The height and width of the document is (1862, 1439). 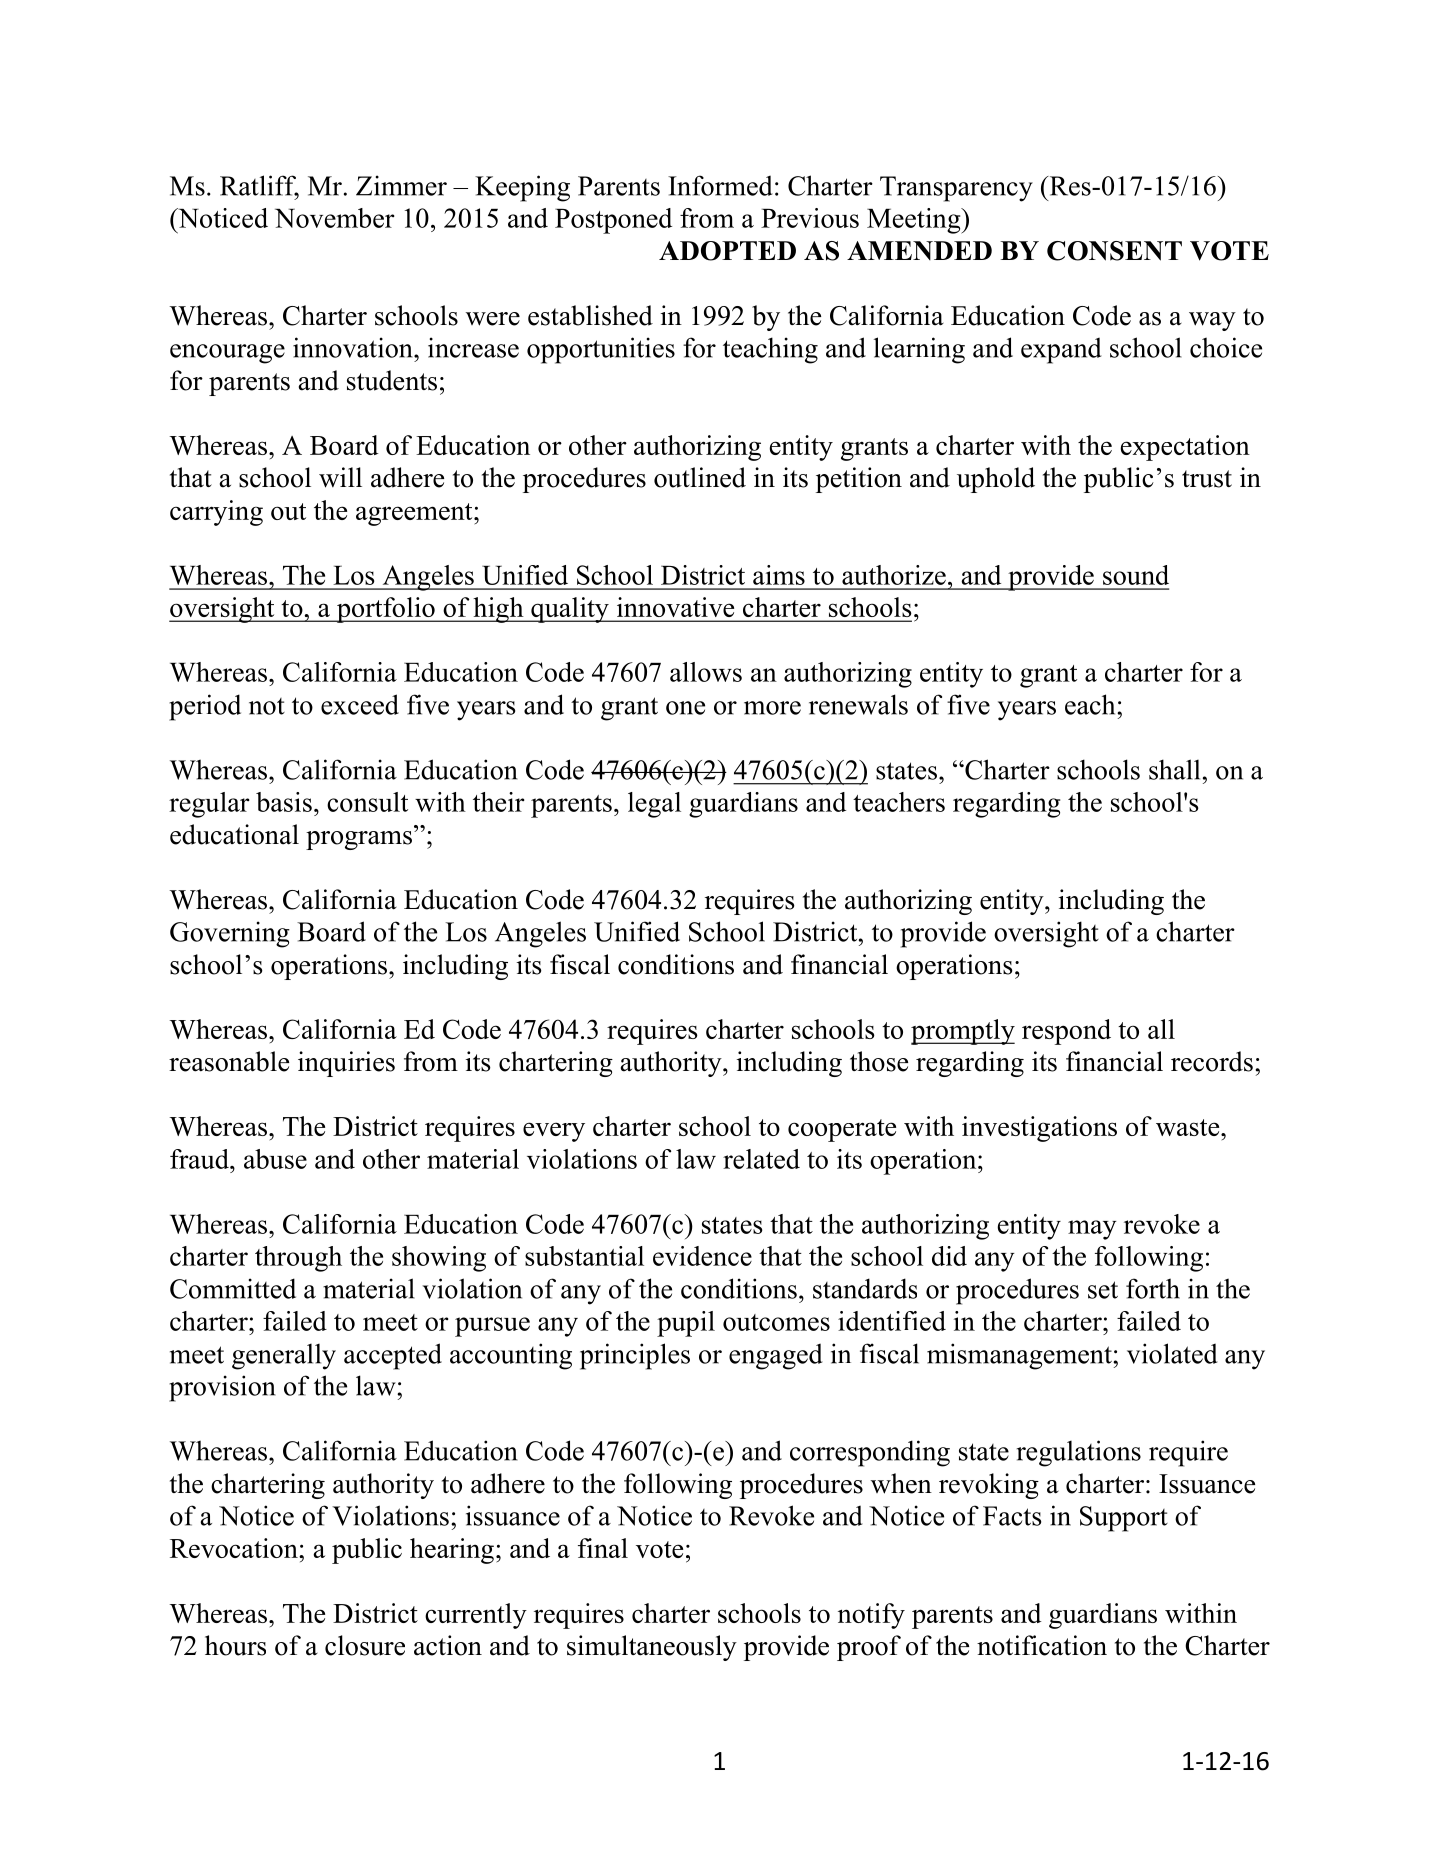 I want to click on legal, so click(x=654, y=805).
